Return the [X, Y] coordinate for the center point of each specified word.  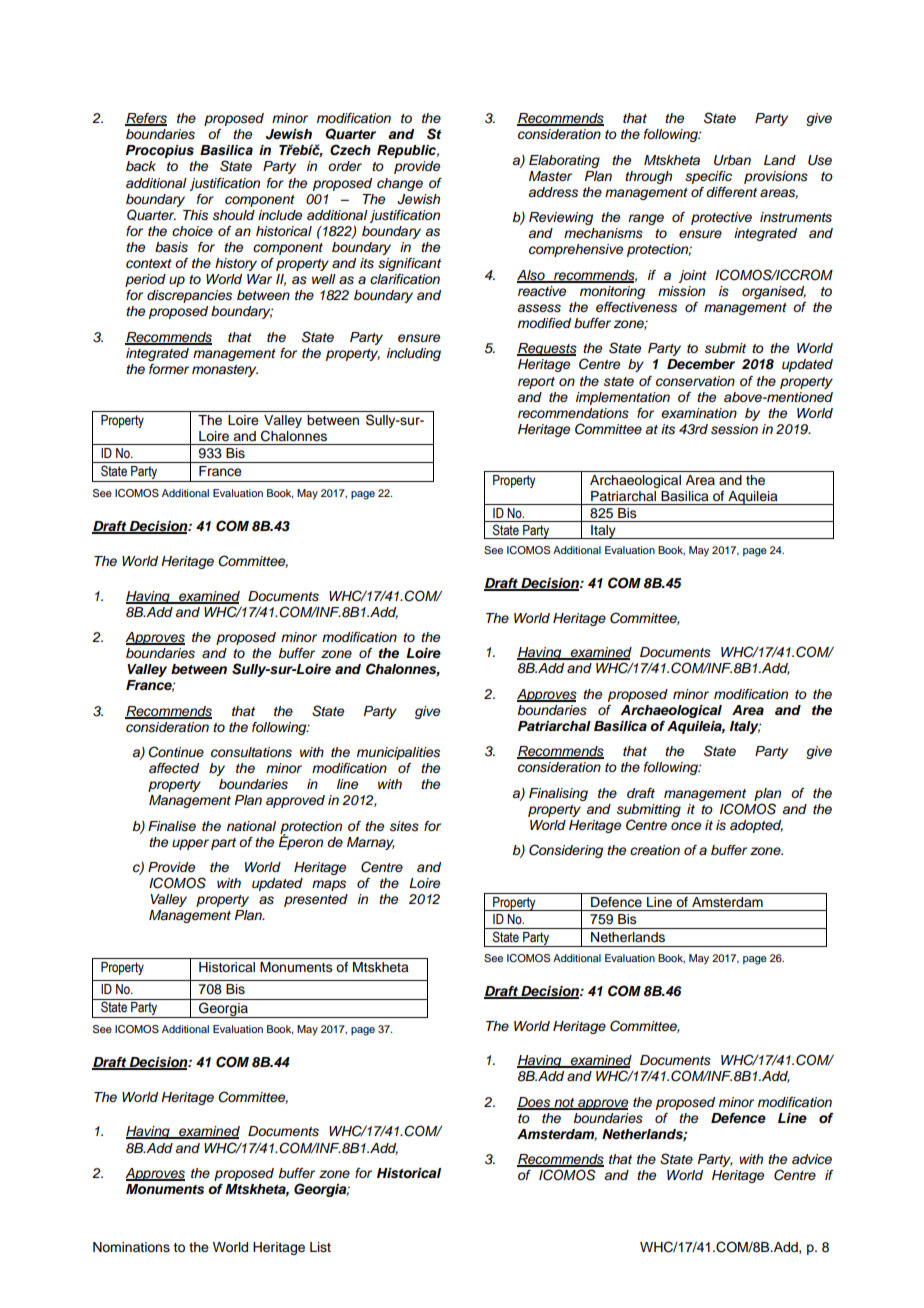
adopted [756, 826]
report [536, 383]
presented [316, 900]
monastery [225, 371]
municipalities [398, 753]
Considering [566, 851]
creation [655, 850]
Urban [732, 160]
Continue [176, 752]
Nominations [131, 1247]
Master [550, 176]
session [734, 429]
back [141, 166]
